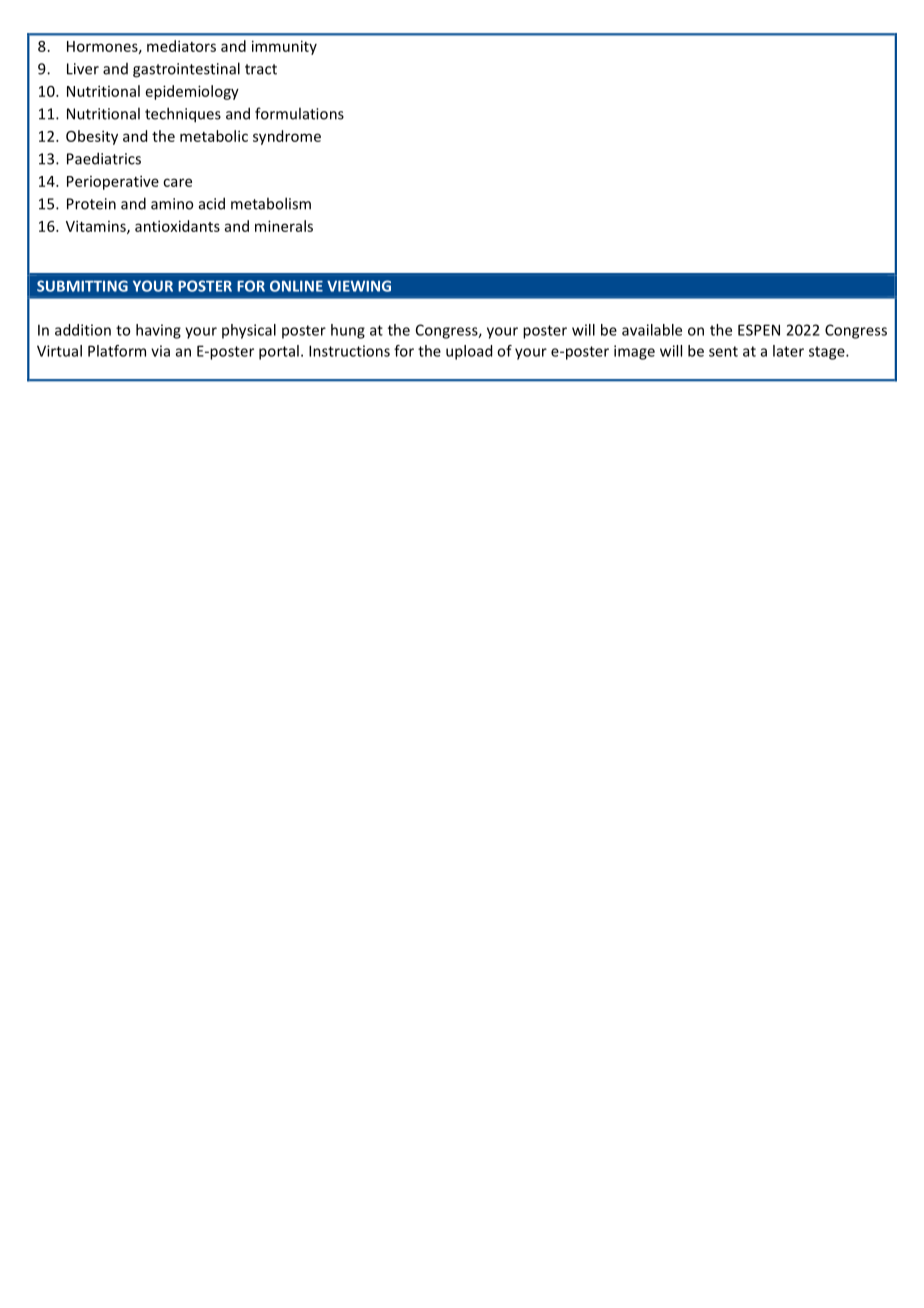 This image has width=924, height=1308. What do you see at coordinates (469, 352) in the image?
I see `upload` at bounding box center [469, 352].
